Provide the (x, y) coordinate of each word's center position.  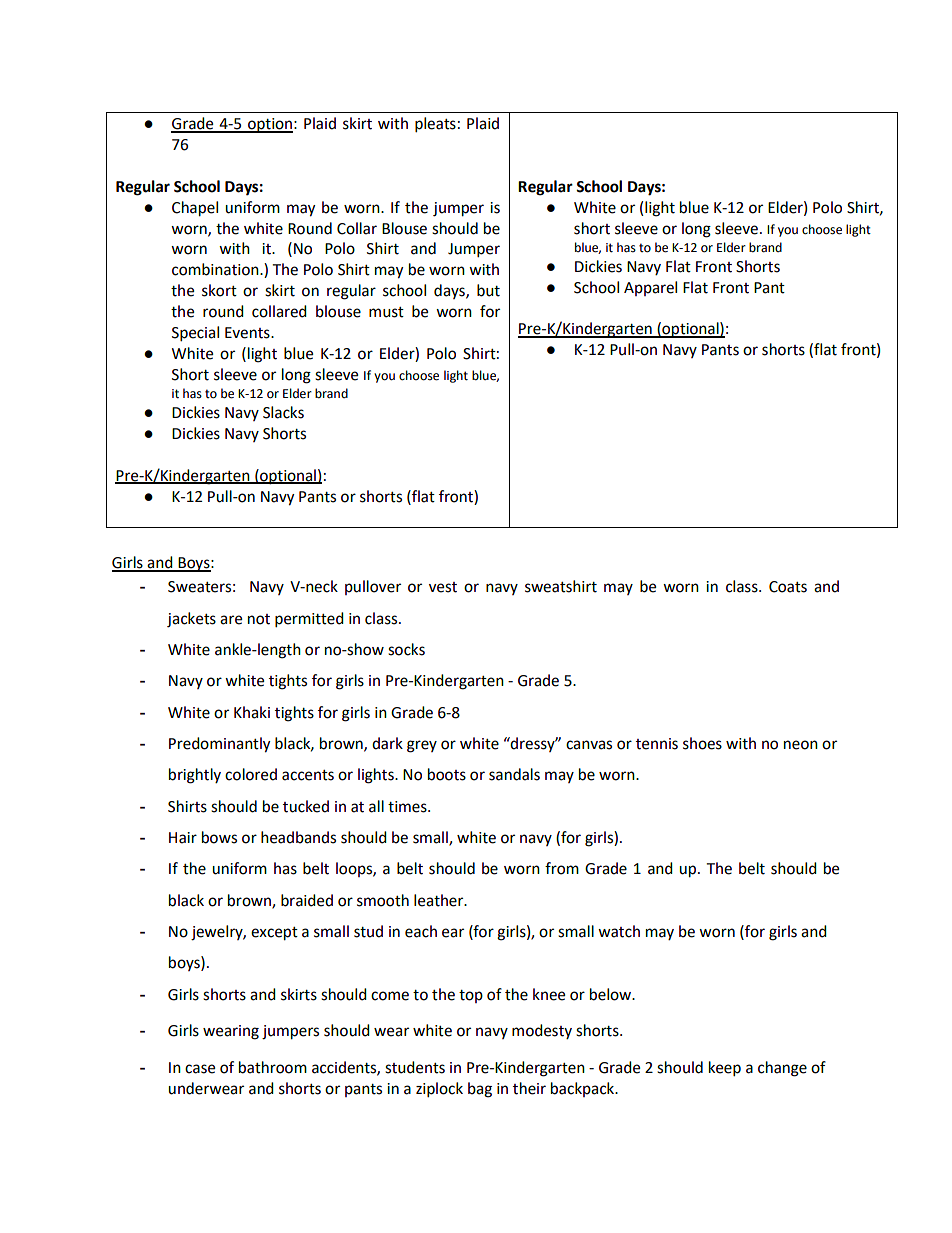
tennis (657, 744)
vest (443, 587)
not (259, 619)
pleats (435, 125)
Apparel (650, 288)
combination (216, 269)
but (488, 290)
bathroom (273, 1067)
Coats (788, 587)
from (562, 868)
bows (219, 837)
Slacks (283, 412)
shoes (702, 743)
